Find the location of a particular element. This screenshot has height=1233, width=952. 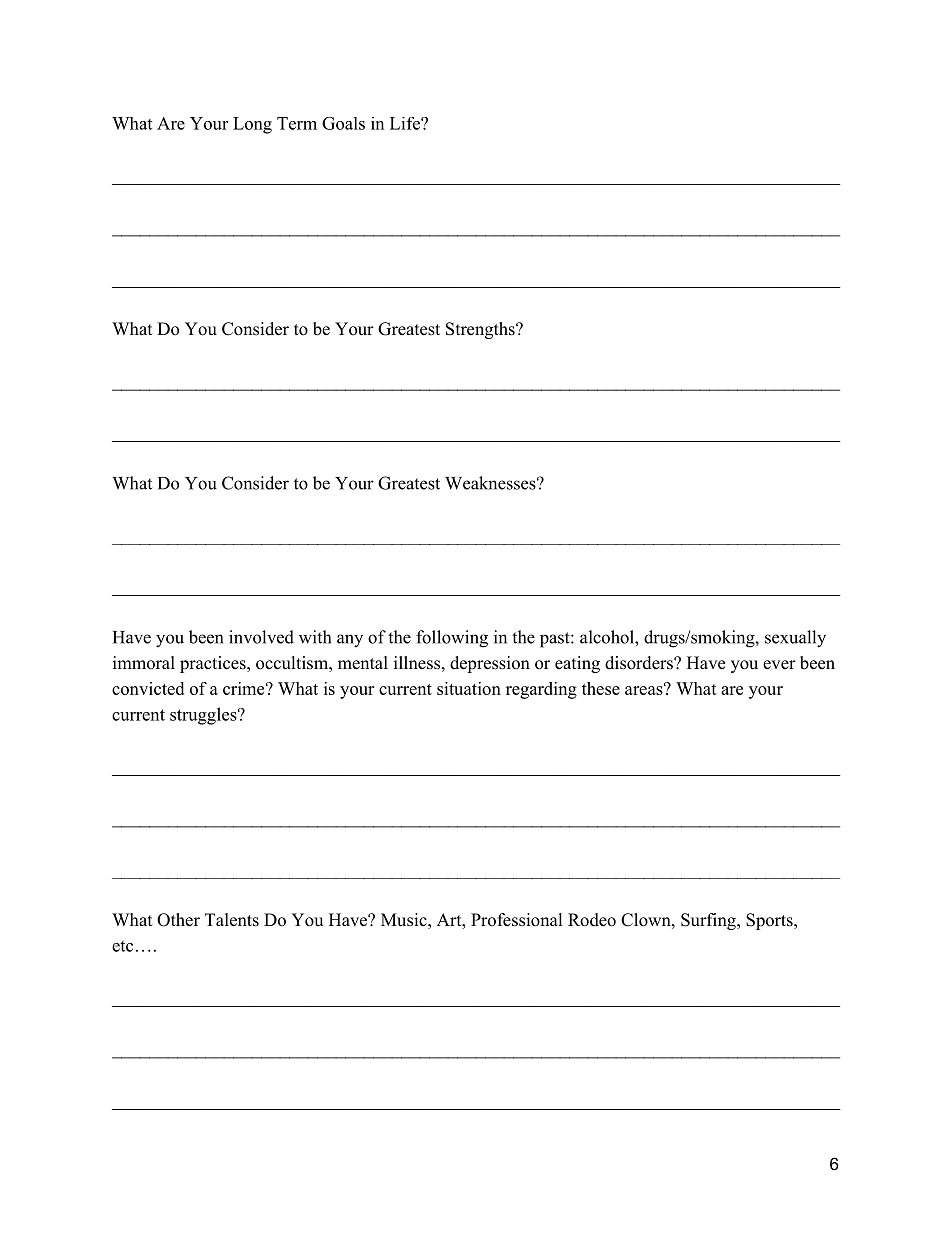

Professional is located at coordinates (517, 920).
